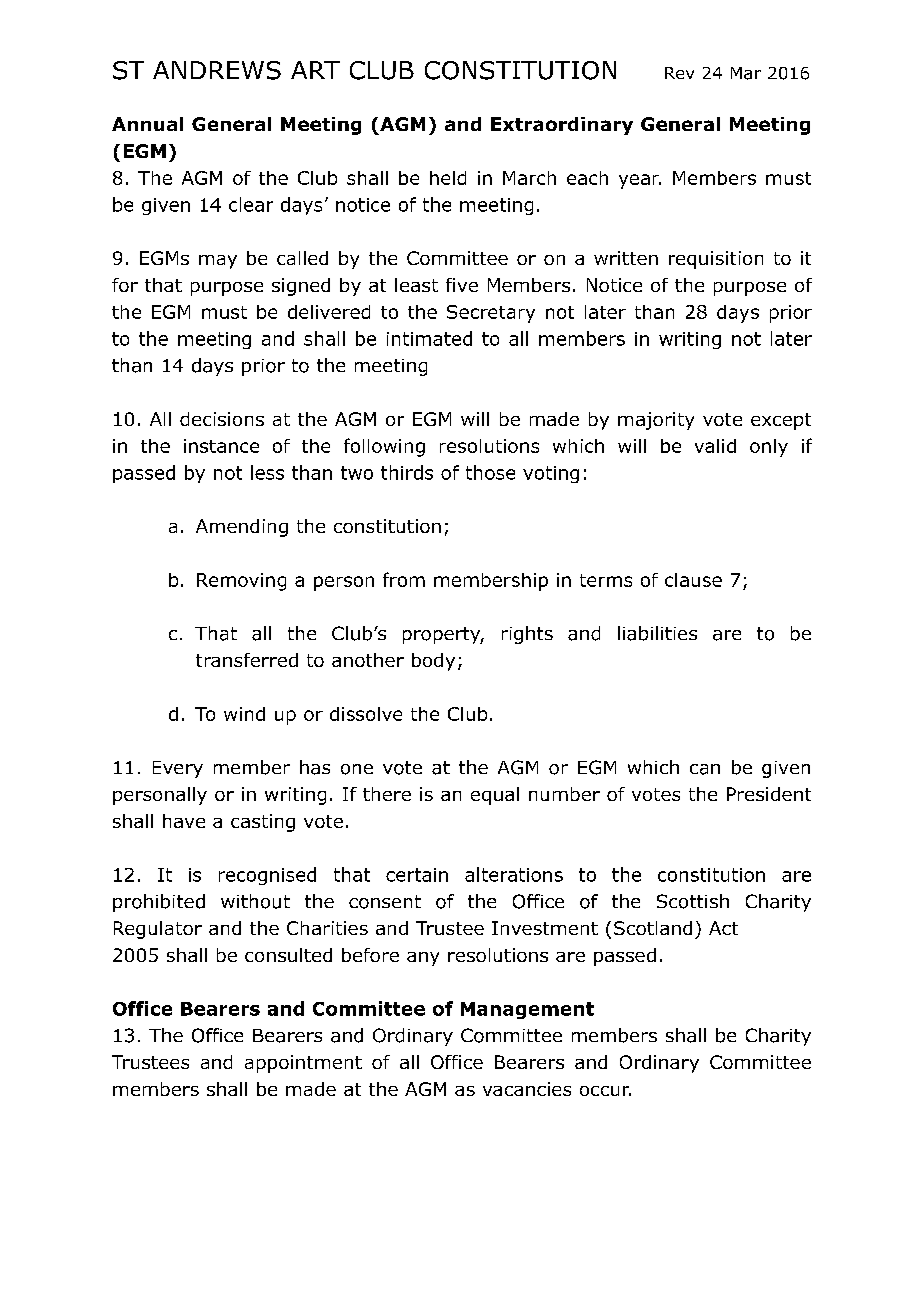  Describe the element at coordinates (716, 260) in the screenshot. I see `requisition` at that location.
